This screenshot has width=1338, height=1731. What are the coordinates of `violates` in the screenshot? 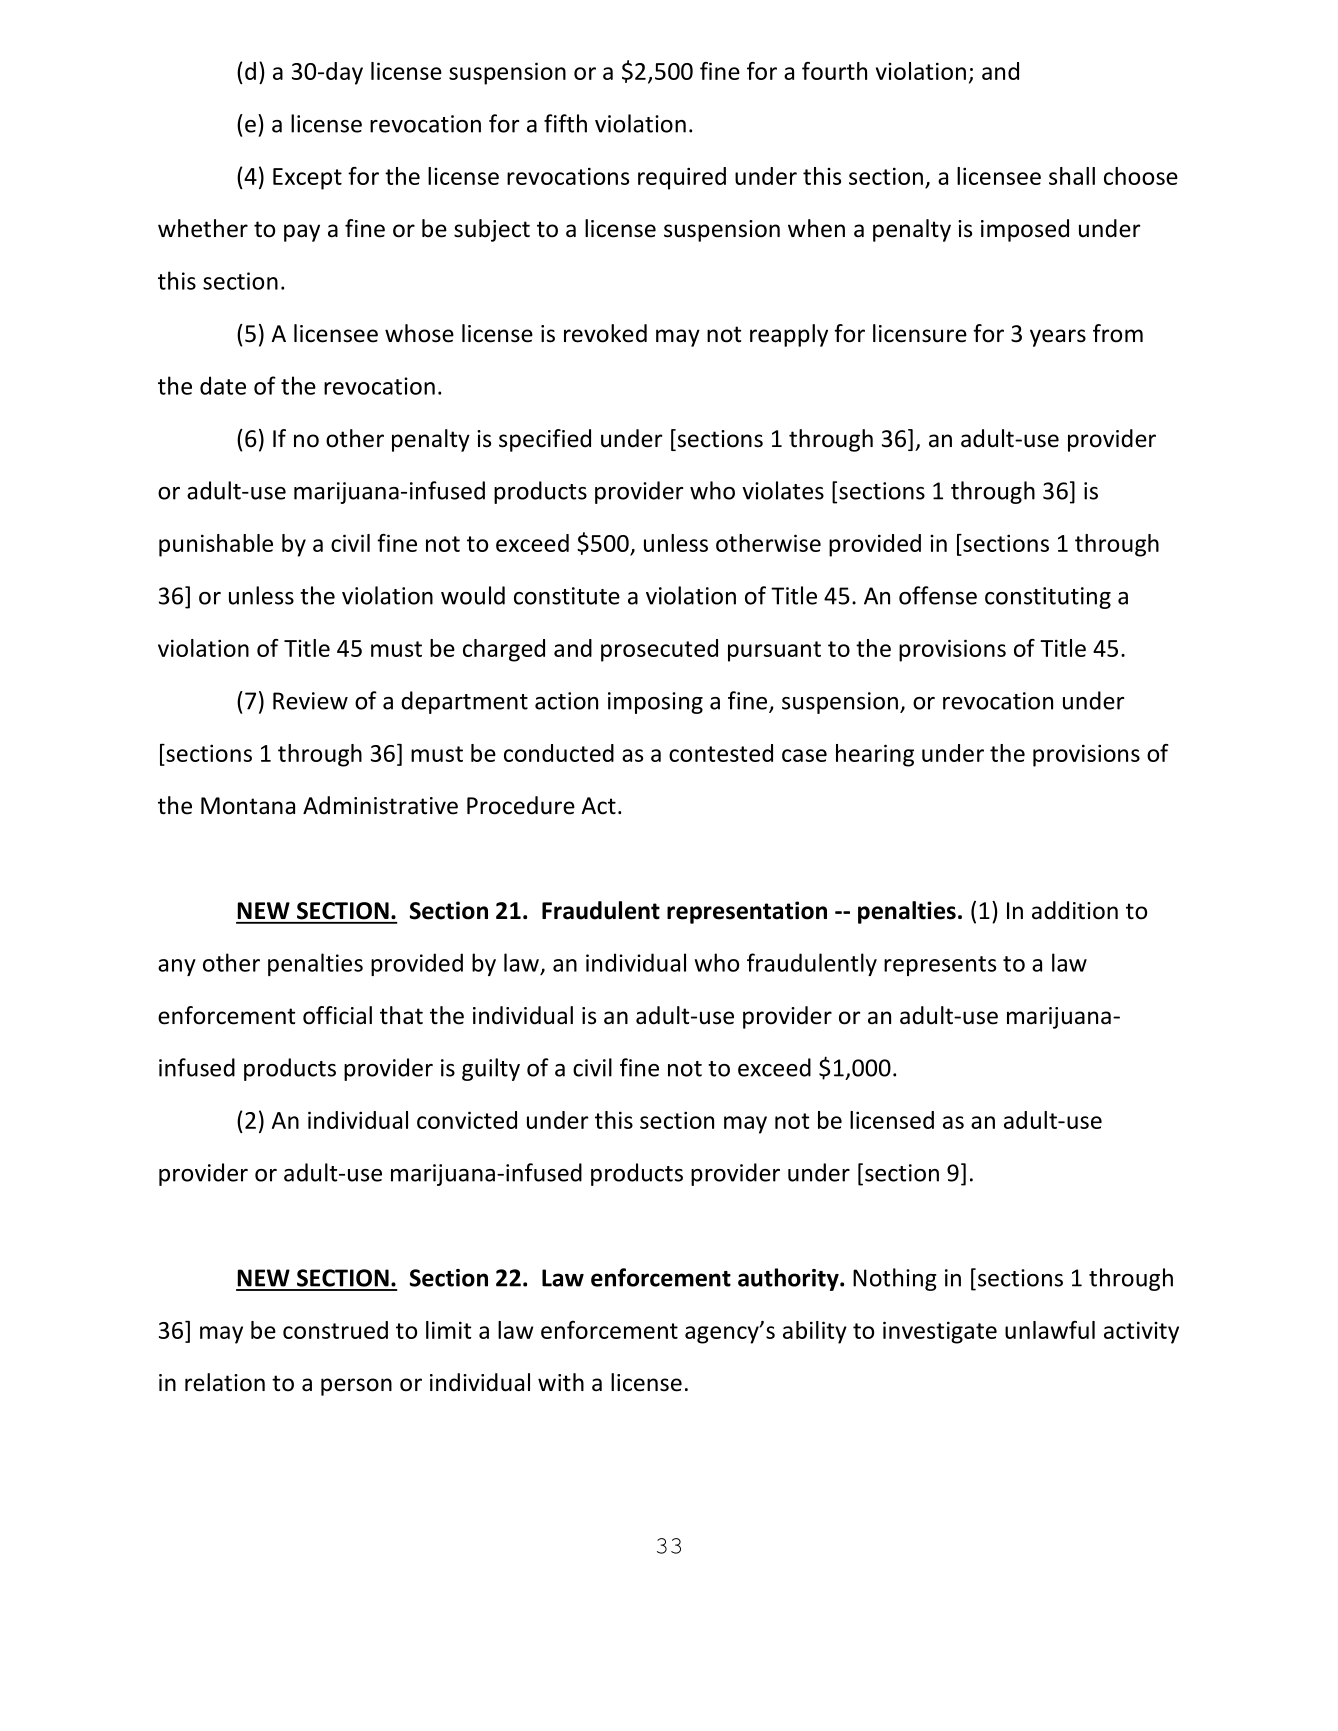 It's located at (783, 490).
